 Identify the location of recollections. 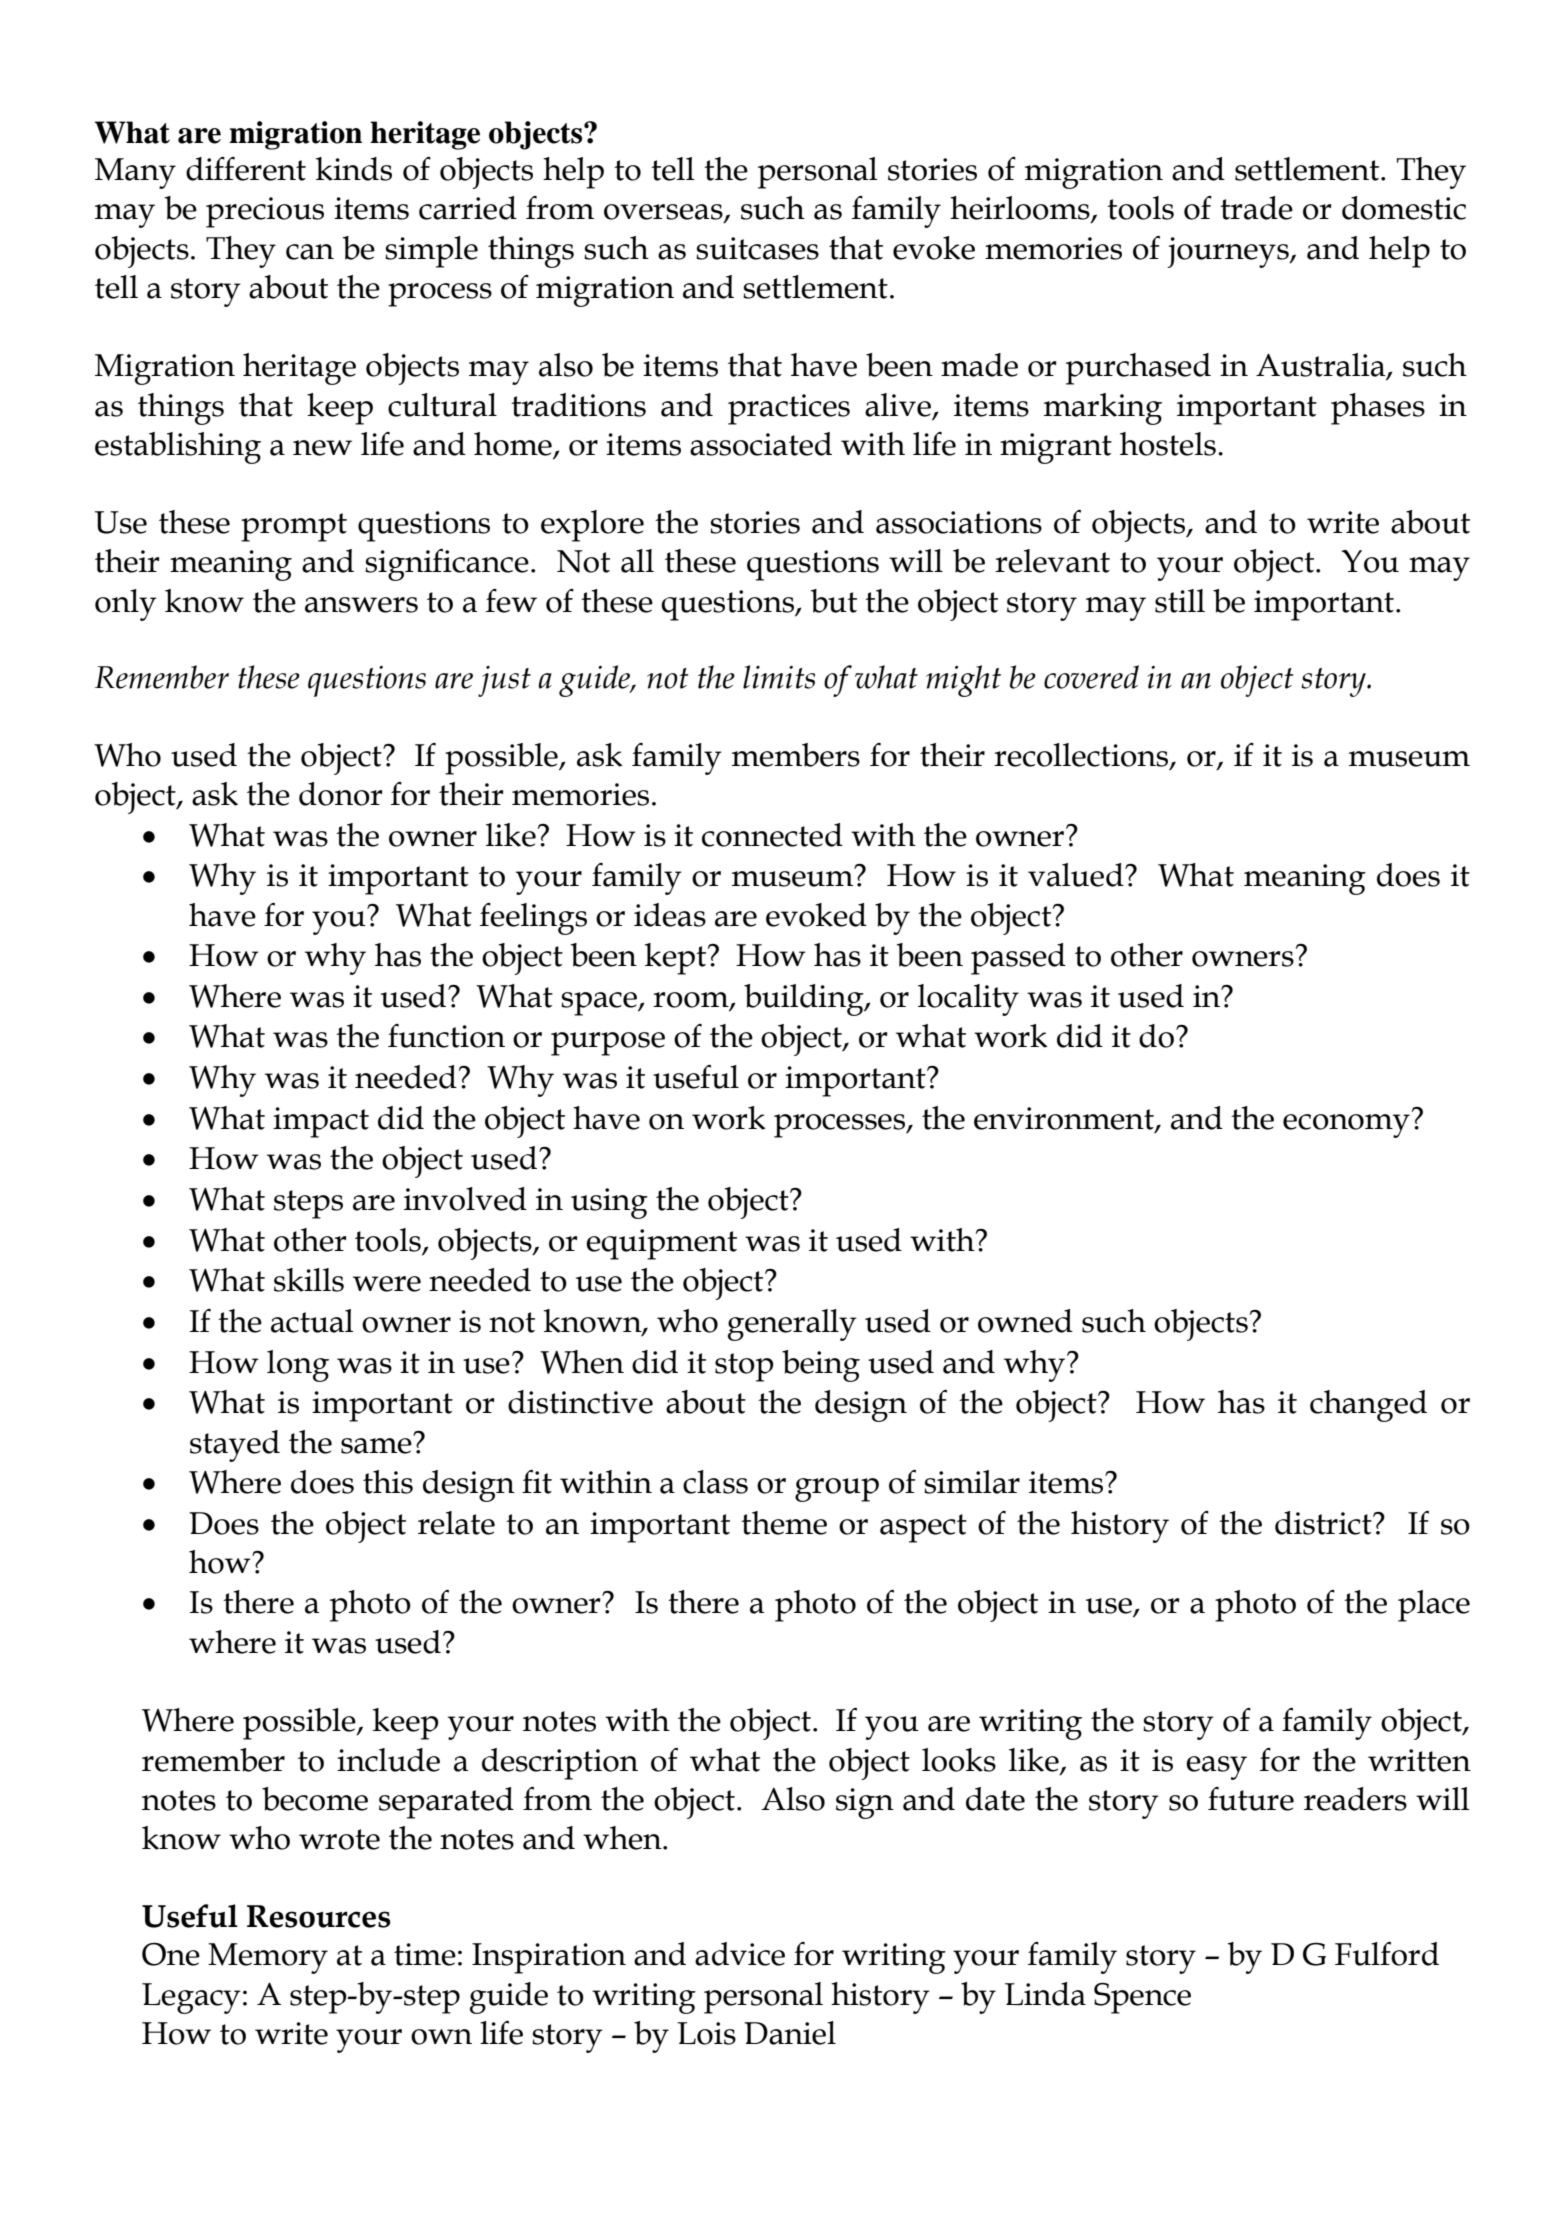
(1082, 756).
